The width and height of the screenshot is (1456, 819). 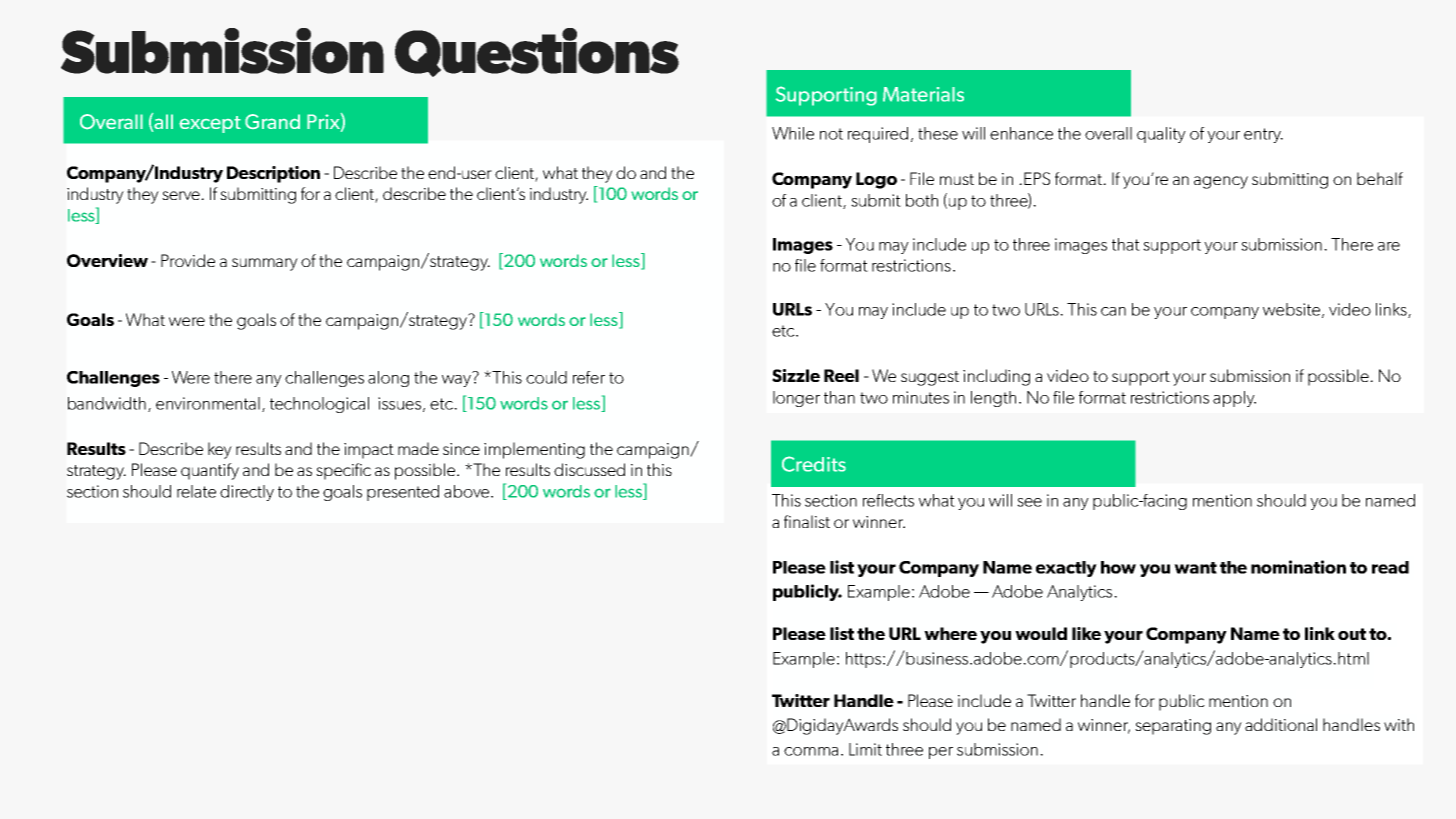 What do you see at coordinates (272, 121) in the screenshot?
I see `Grand` at bounding box center [272, 121].
